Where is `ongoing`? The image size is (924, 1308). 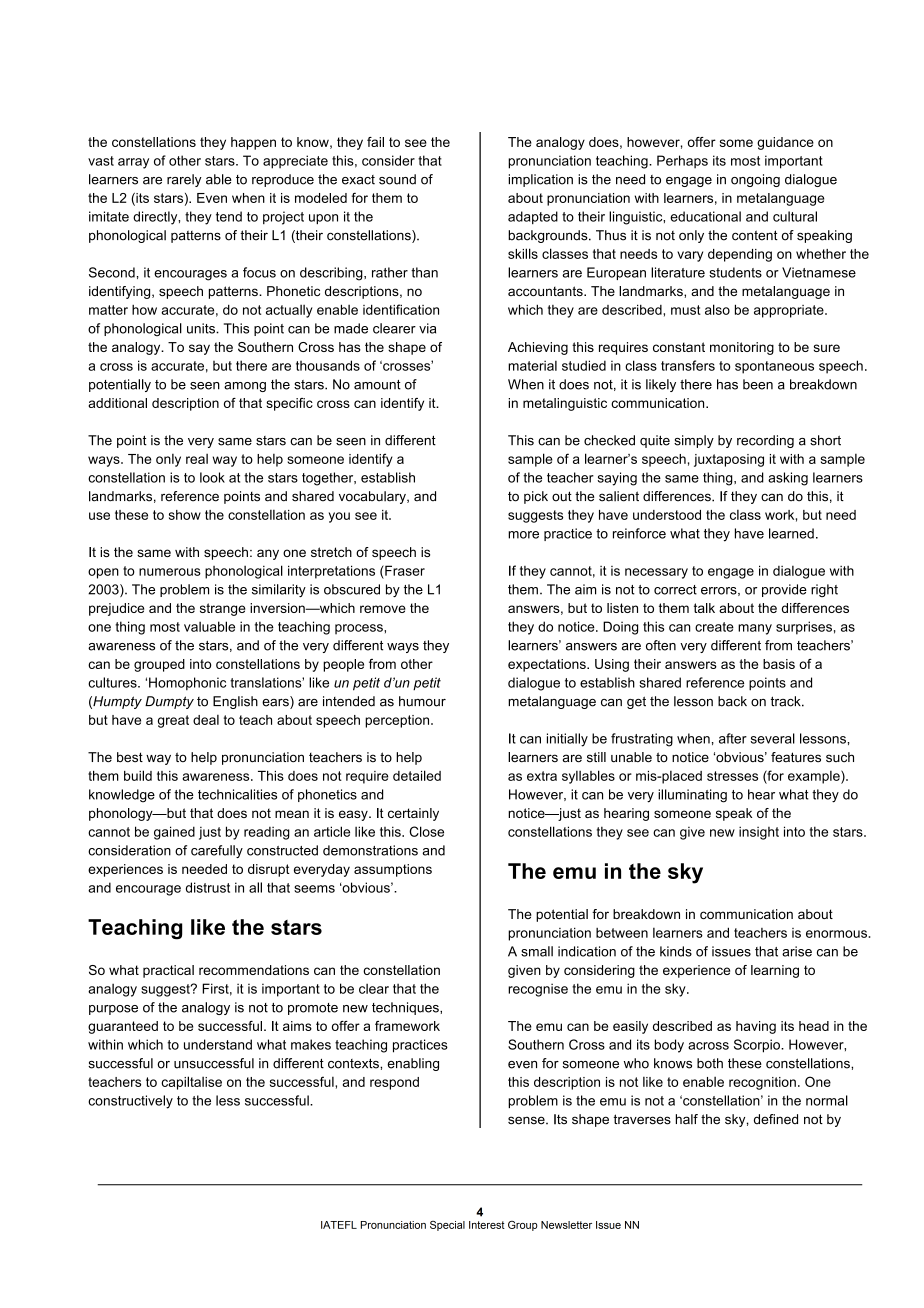 ongoing is located at coordinates (755, 180).
